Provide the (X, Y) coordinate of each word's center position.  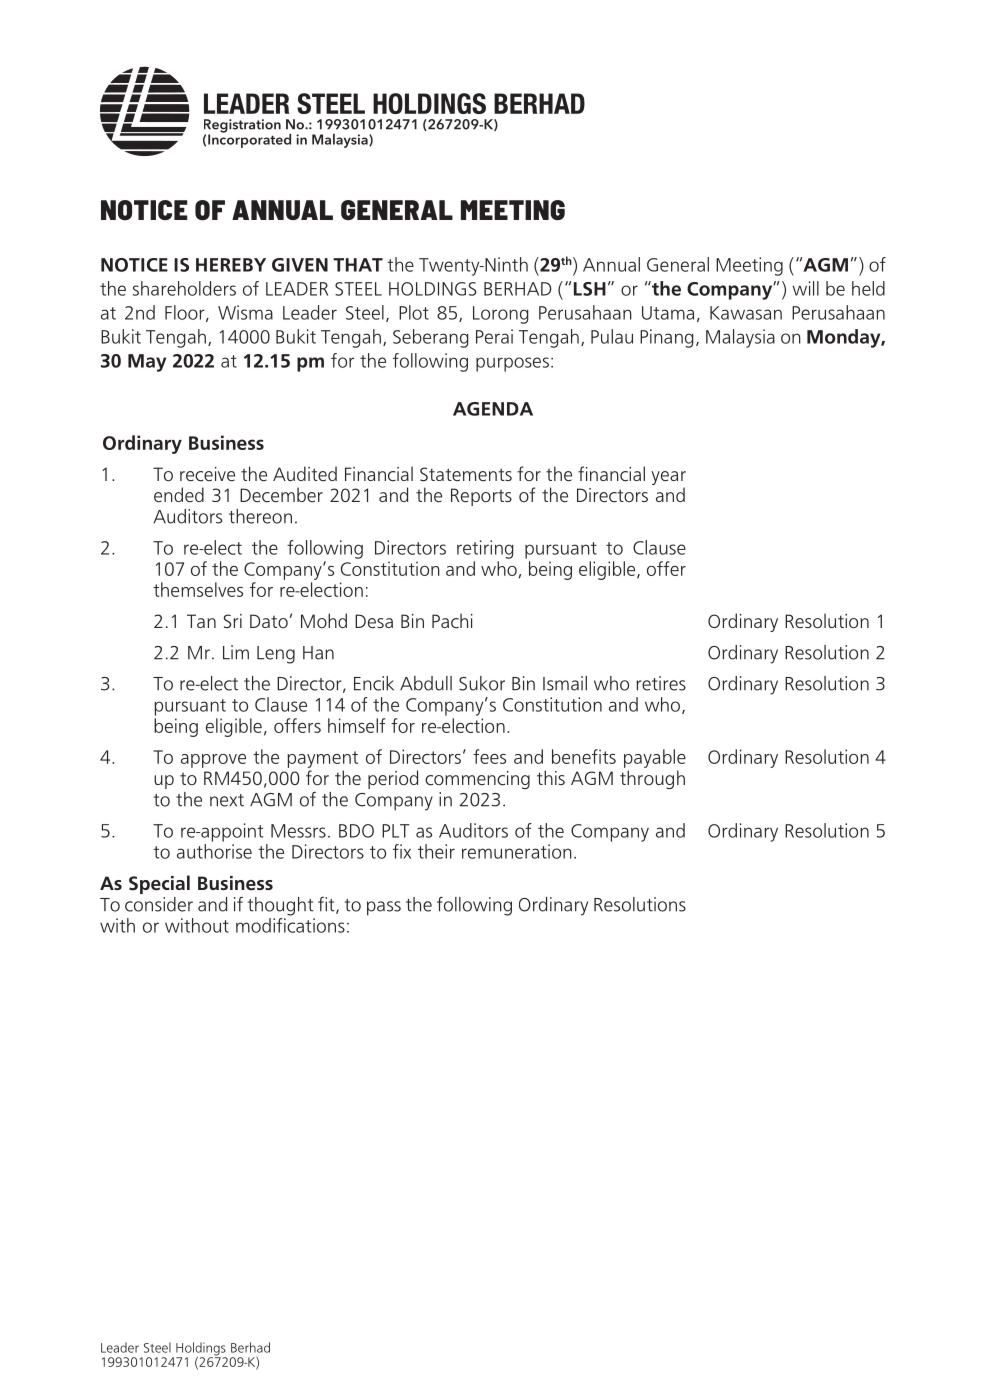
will (805, 288)
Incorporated (249, 139)
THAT (358, 265)
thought (281, 906)
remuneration (517, 851)
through (652, 779)
